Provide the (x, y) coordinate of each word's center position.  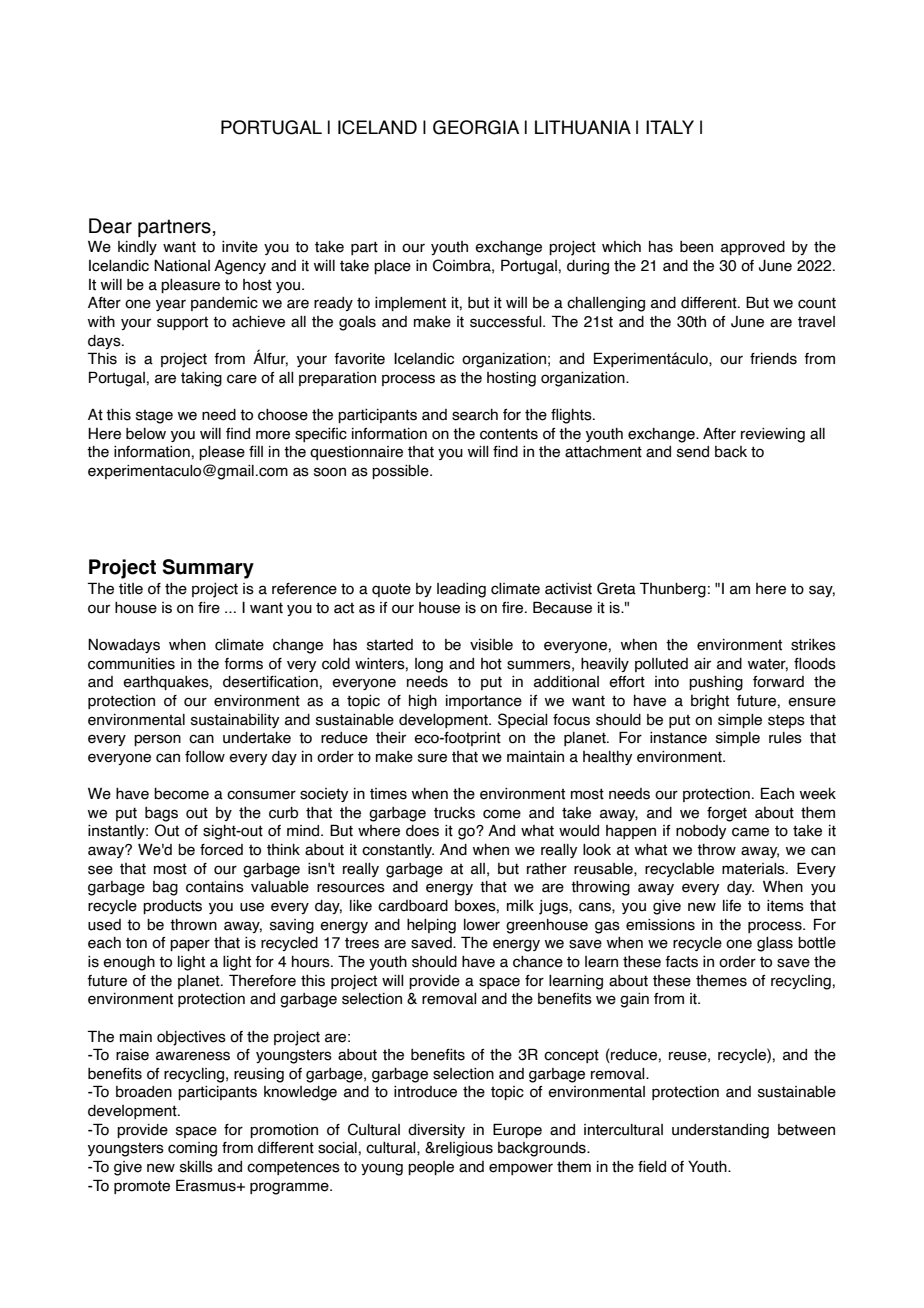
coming (192, 1149)
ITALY (670, 127)
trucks (454, 813)
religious (463, 1149)
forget (727, 814)
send (693, 452)
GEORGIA (476, 127)
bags (161, 814)
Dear (110, 226)
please (222, 453)
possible (401, 472)
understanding (720, 1131)
